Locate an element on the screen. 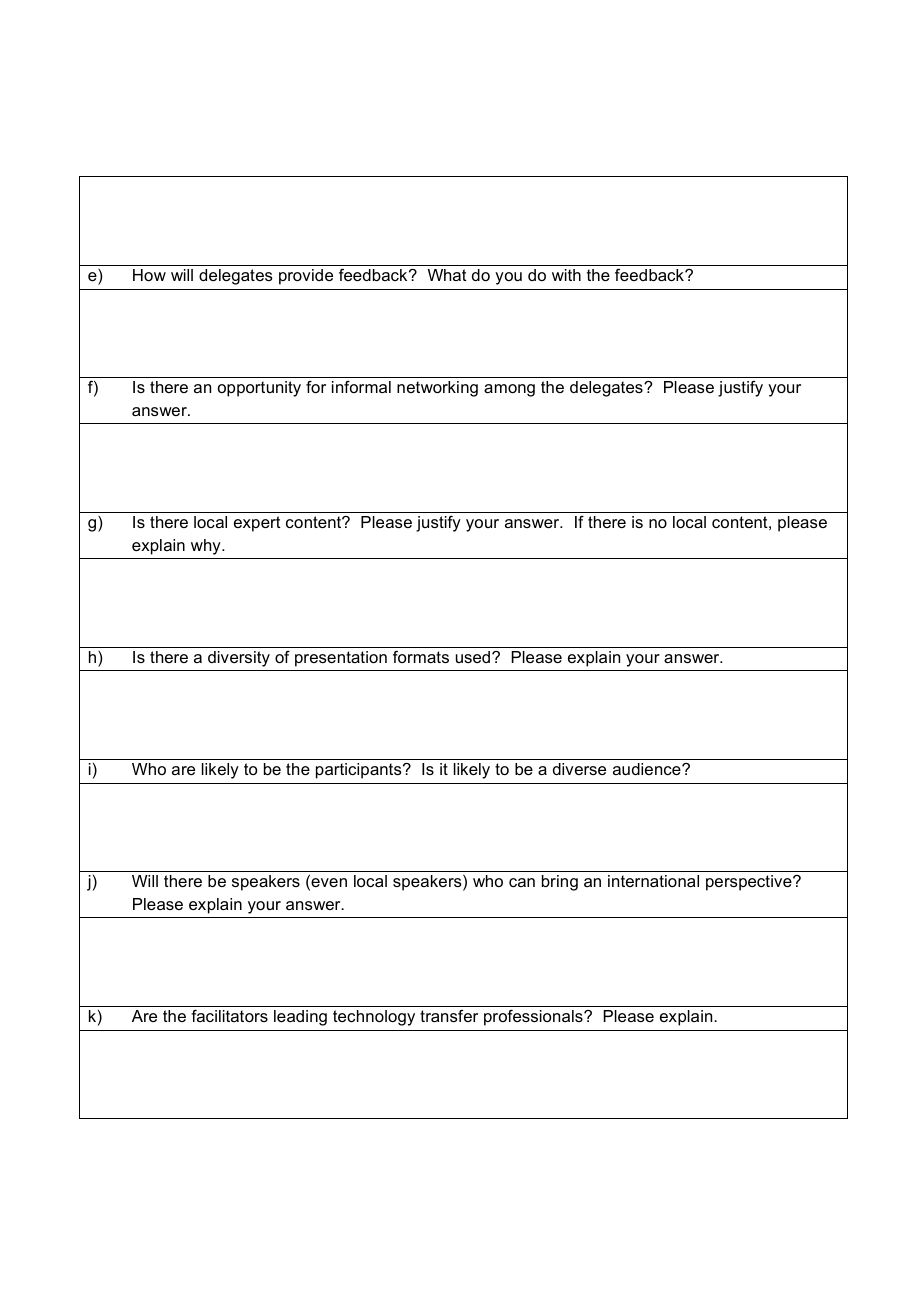  international is located at coordinates (653, 881).
